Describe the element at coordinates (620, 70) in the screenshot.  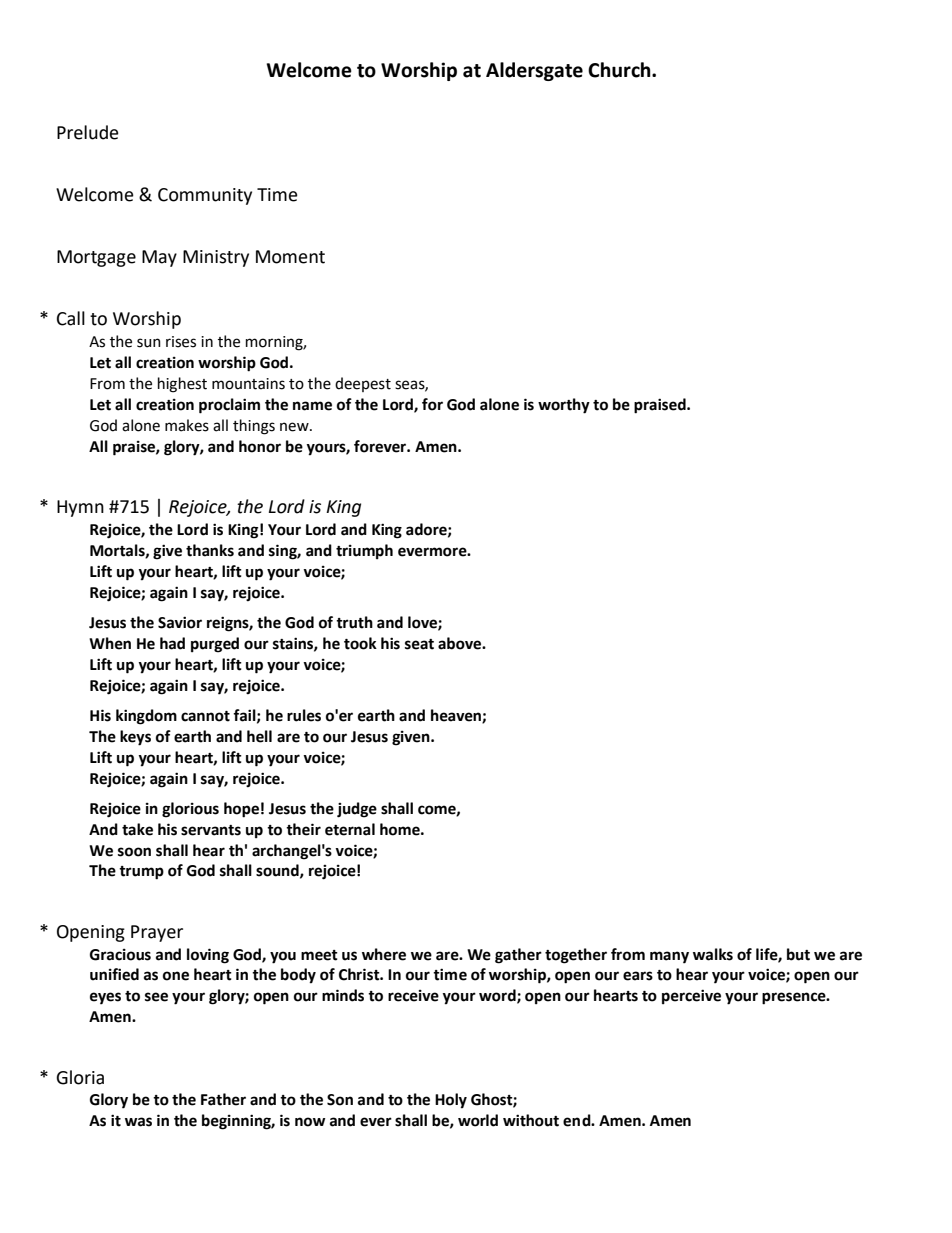
I see `Church` at that location.
